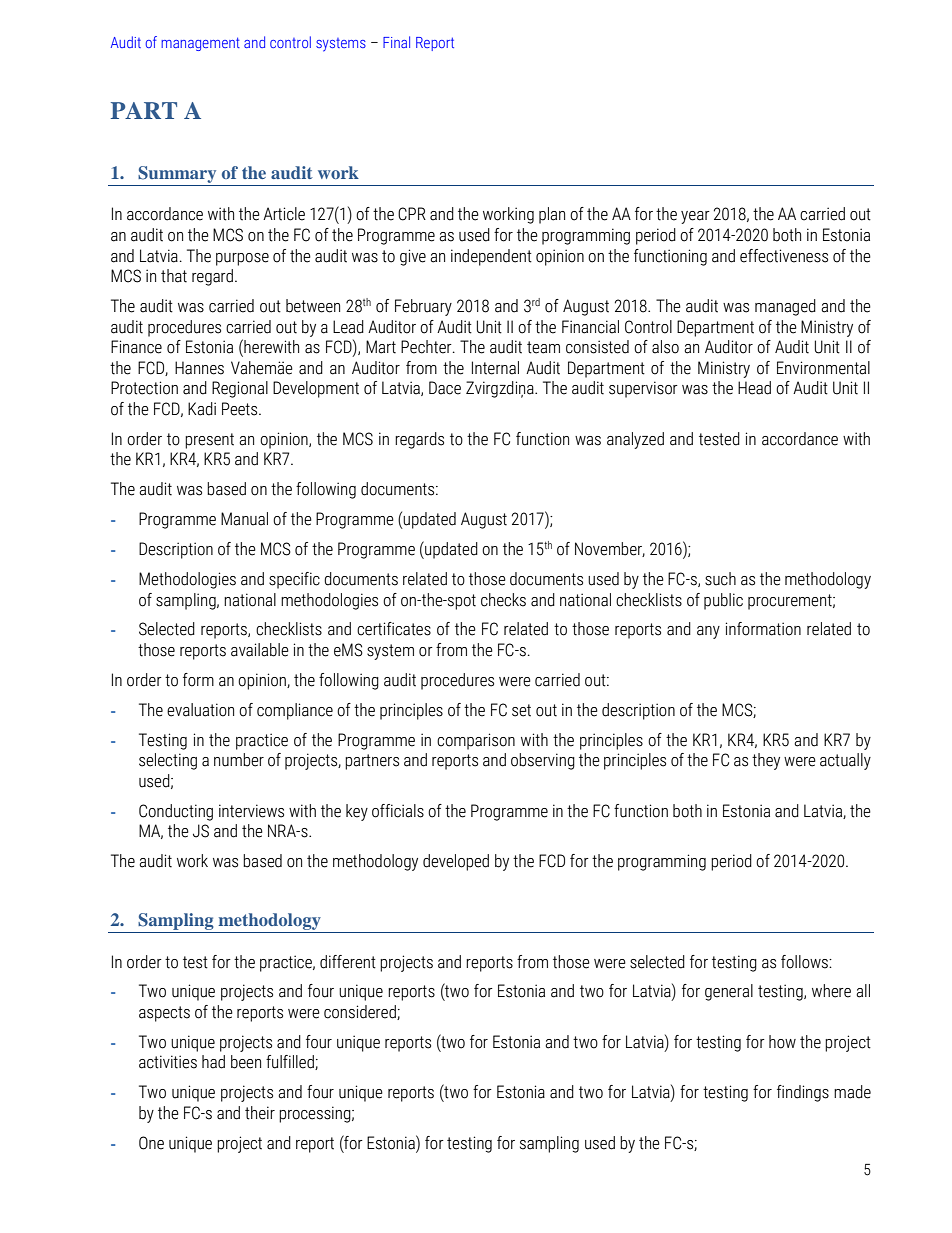 The width and height of the document is (952, 1233). Describe the element at coordinates (720, 579) in the document. I see `such` at that location.
